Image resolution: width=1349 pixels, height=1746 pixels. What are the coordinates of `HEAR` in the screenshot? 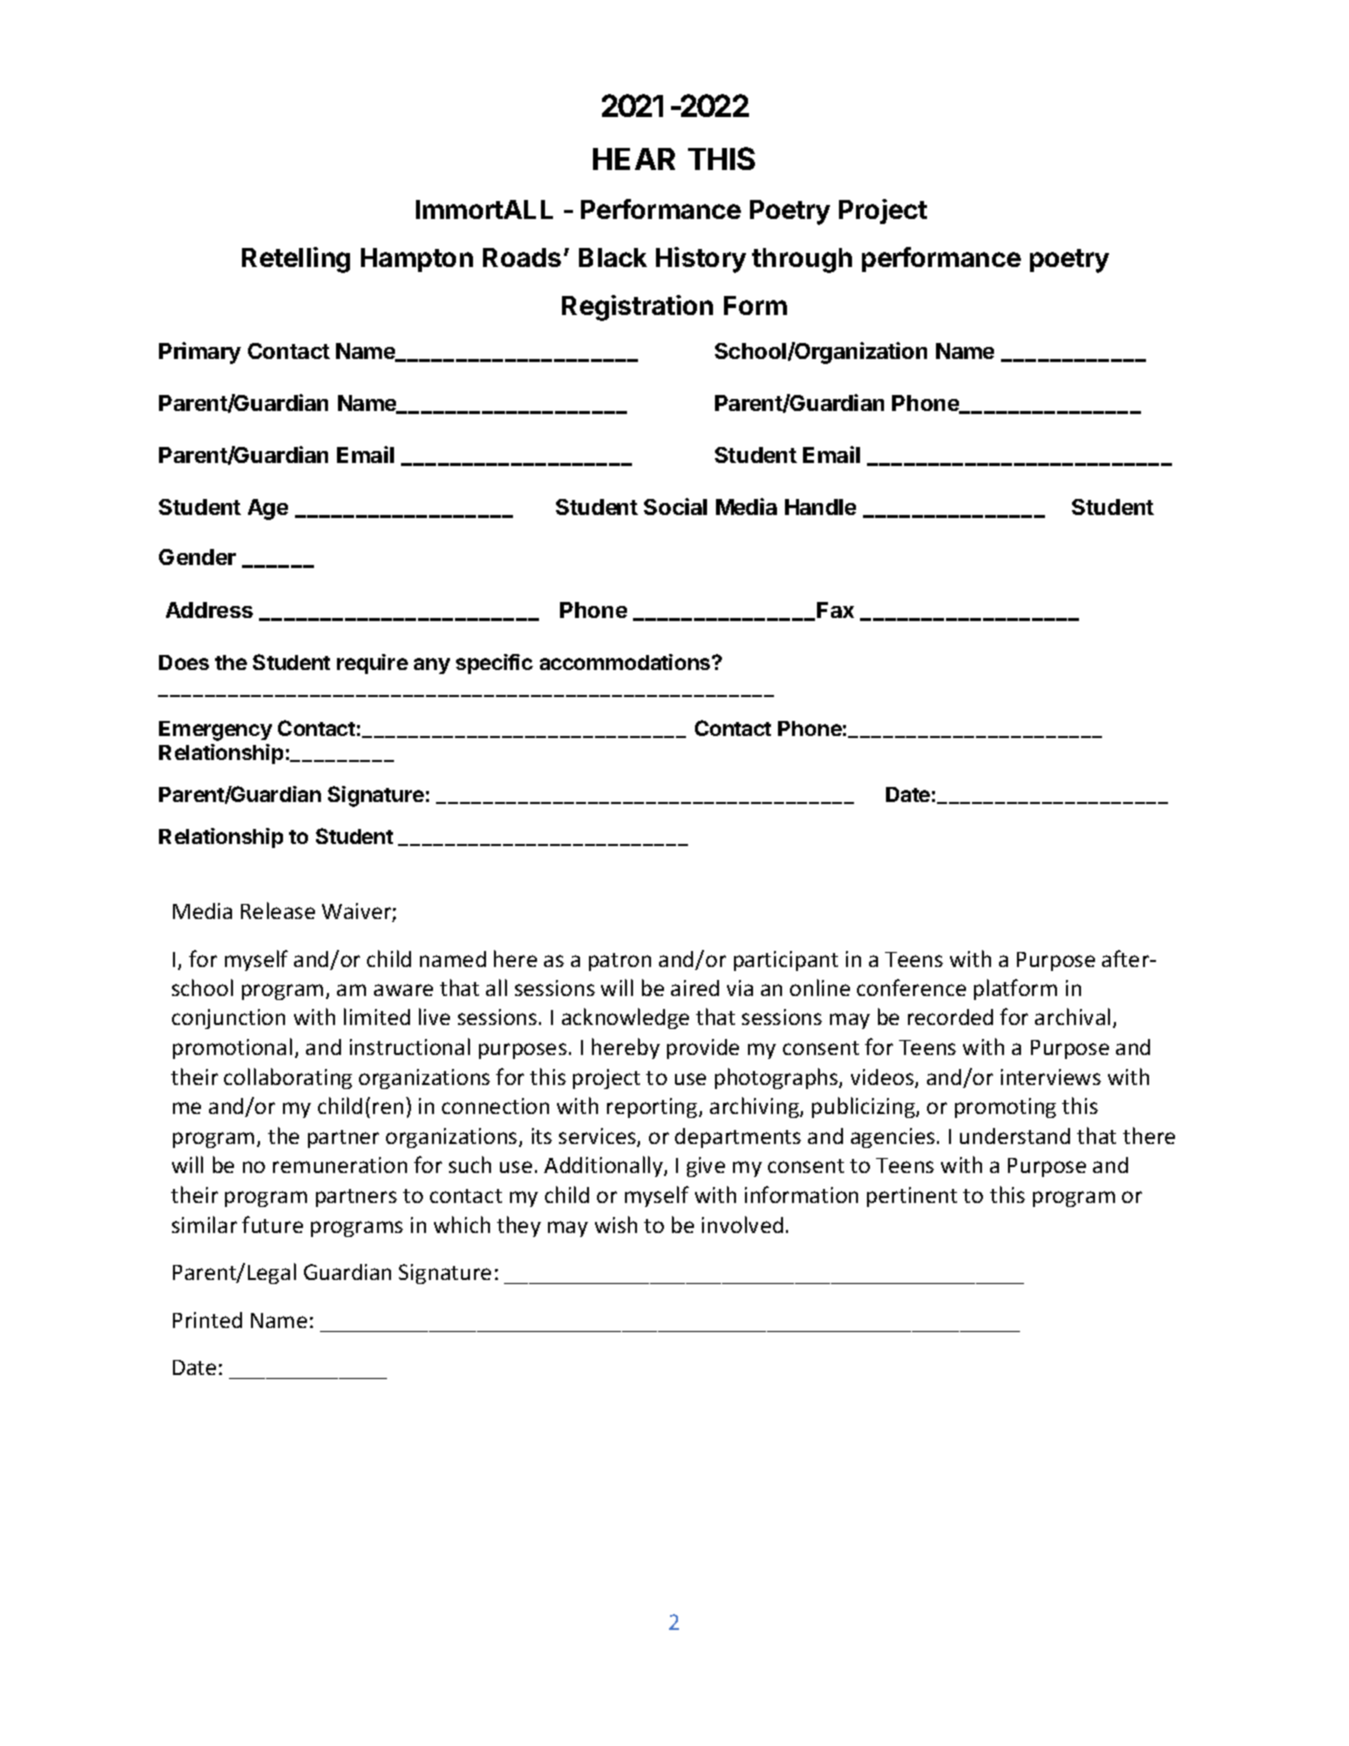 It's located at (634, 159).
